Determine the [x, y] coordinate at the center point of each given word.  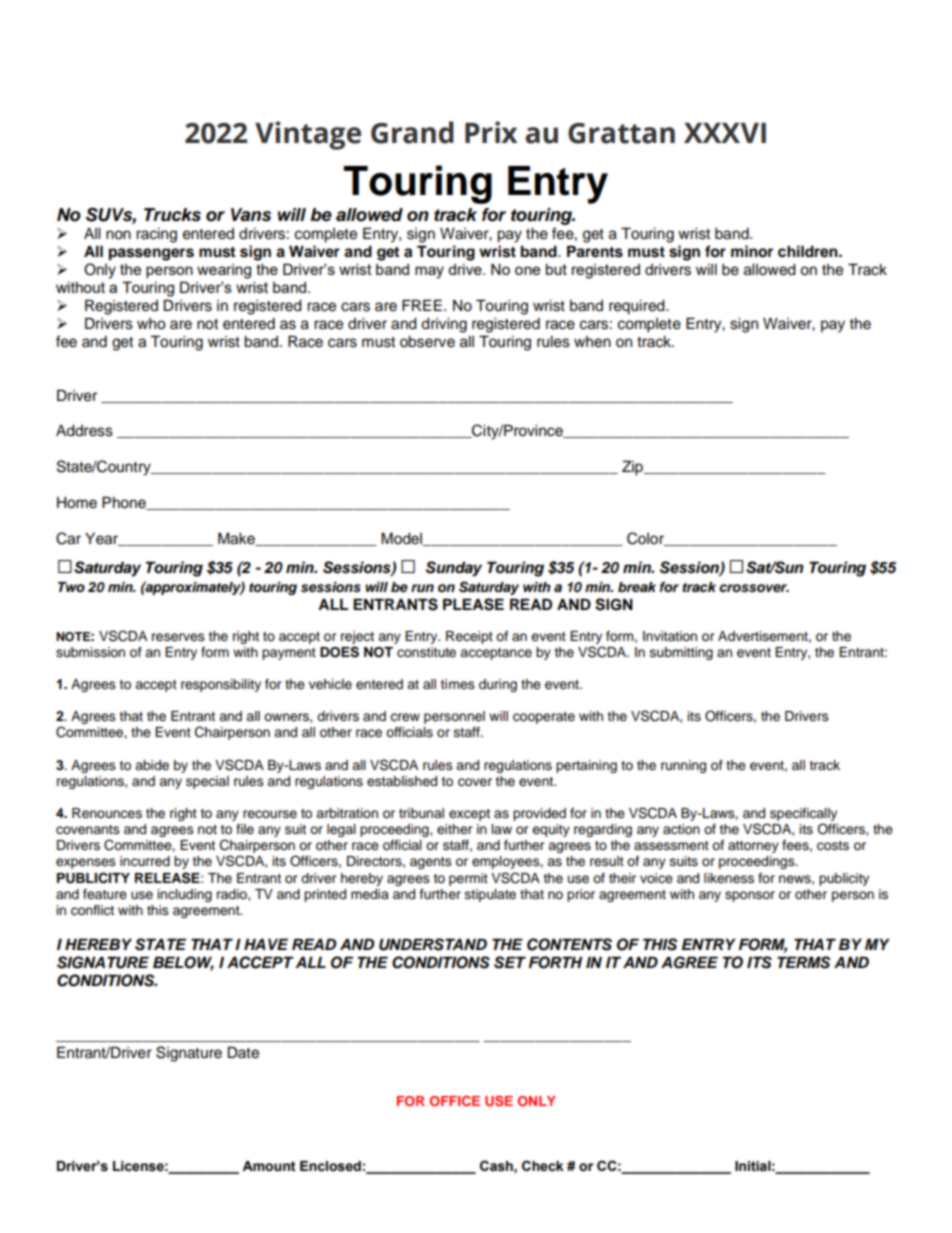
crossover [754, 588]
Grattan [621, 133]
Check [542, 1166]
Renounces [107, 813]
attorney [753, 847]
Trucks [172, 215]
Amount [269, 1166]
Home [77, 503]
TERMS [804, 962]
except [469, 815]
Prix [491, 132]
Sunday [454, 569]
